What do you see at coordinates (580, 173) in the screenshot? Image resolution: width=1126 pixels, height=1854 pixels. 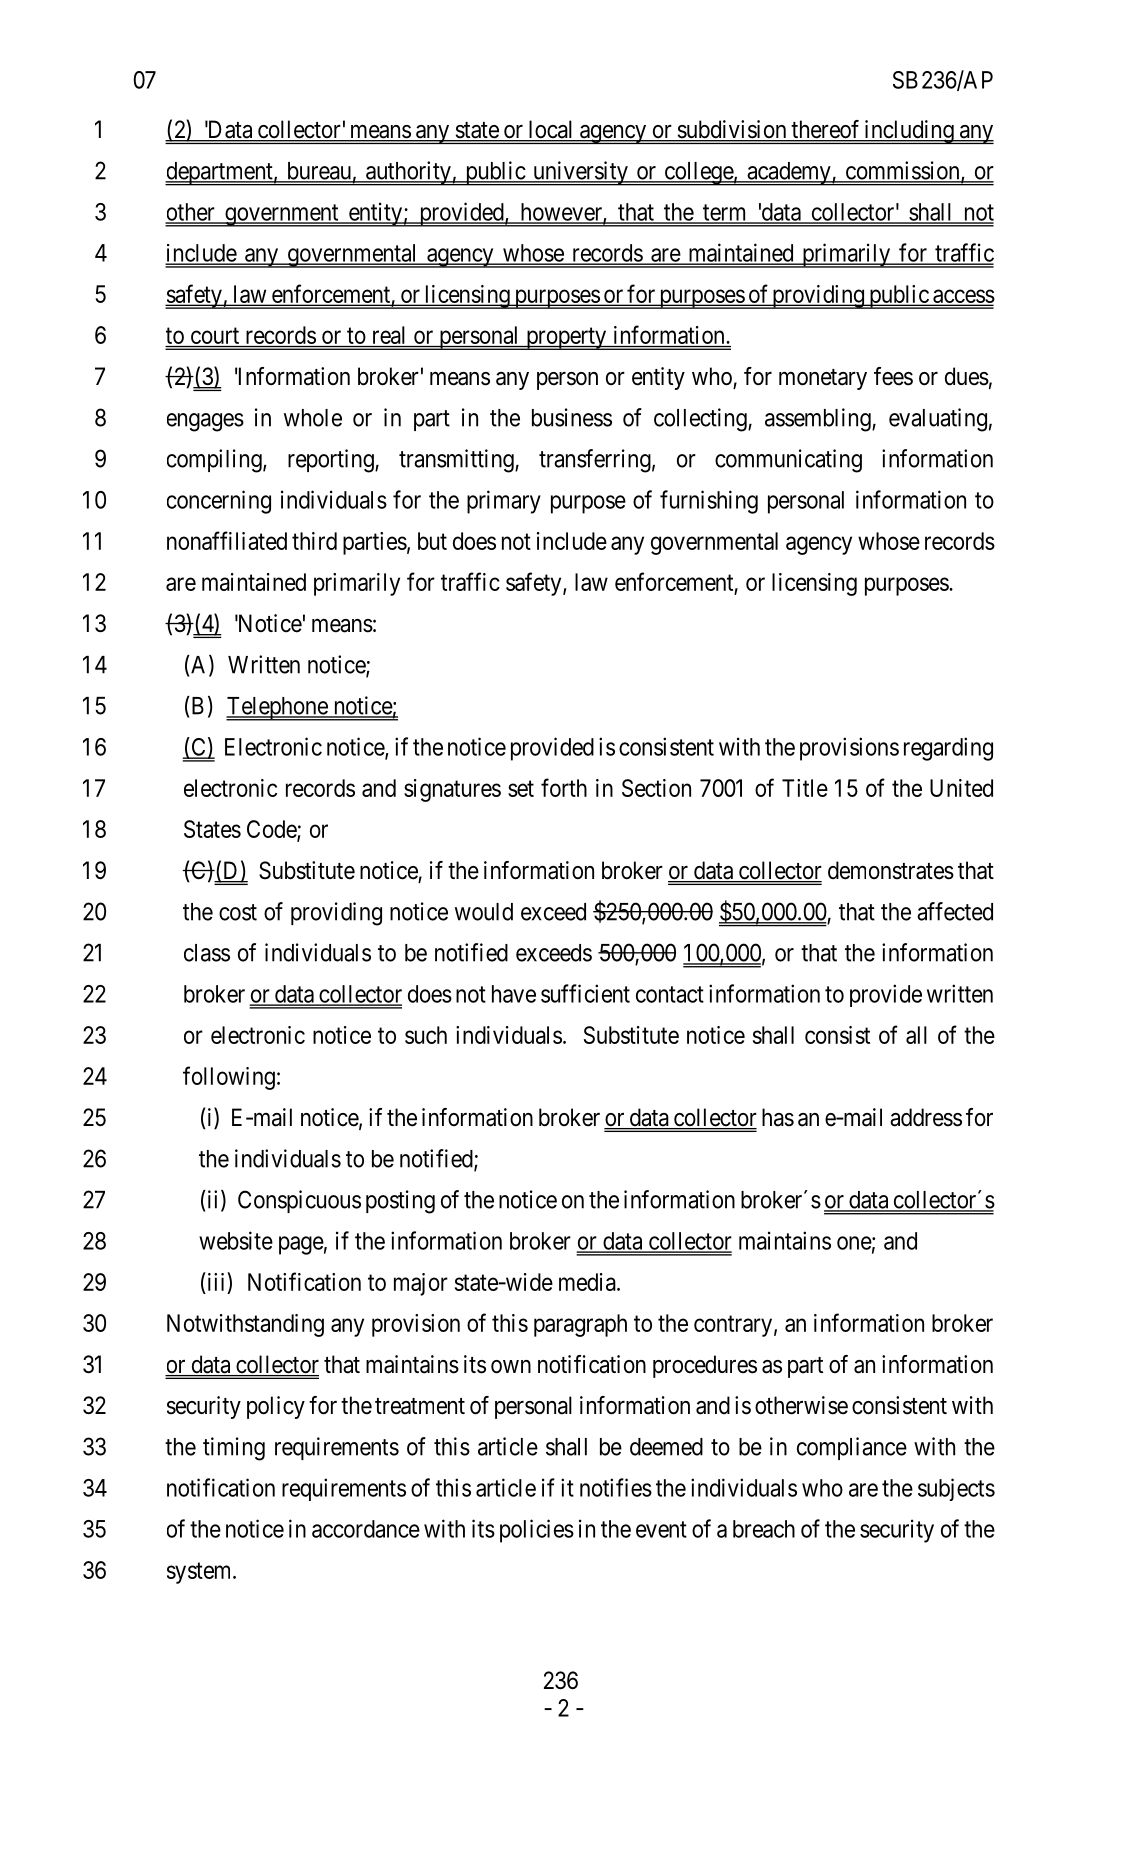 I see `university` at bounding box center [580, 173].
